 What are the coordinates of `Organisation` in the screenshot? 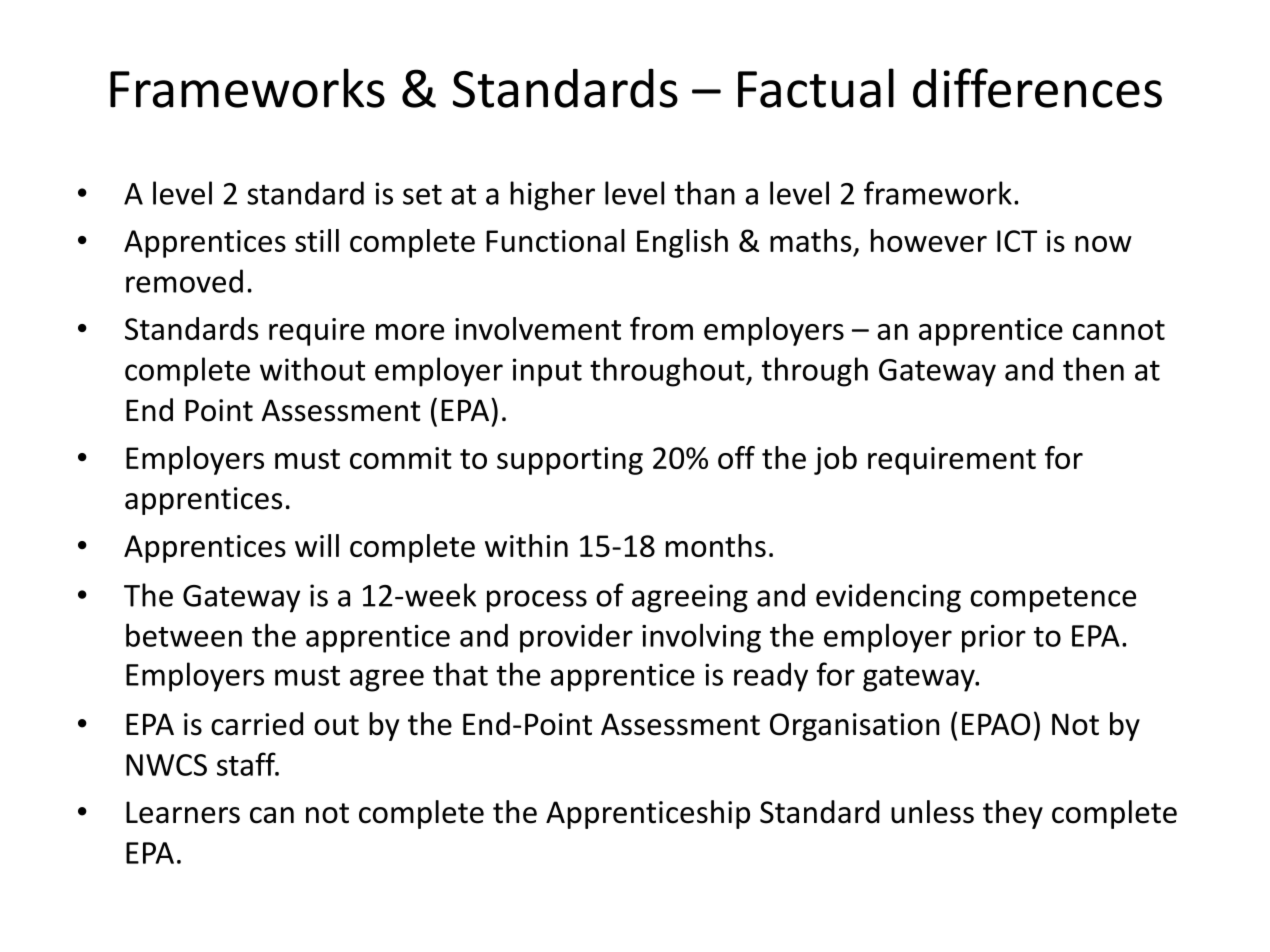 It's located at (854, 727).
